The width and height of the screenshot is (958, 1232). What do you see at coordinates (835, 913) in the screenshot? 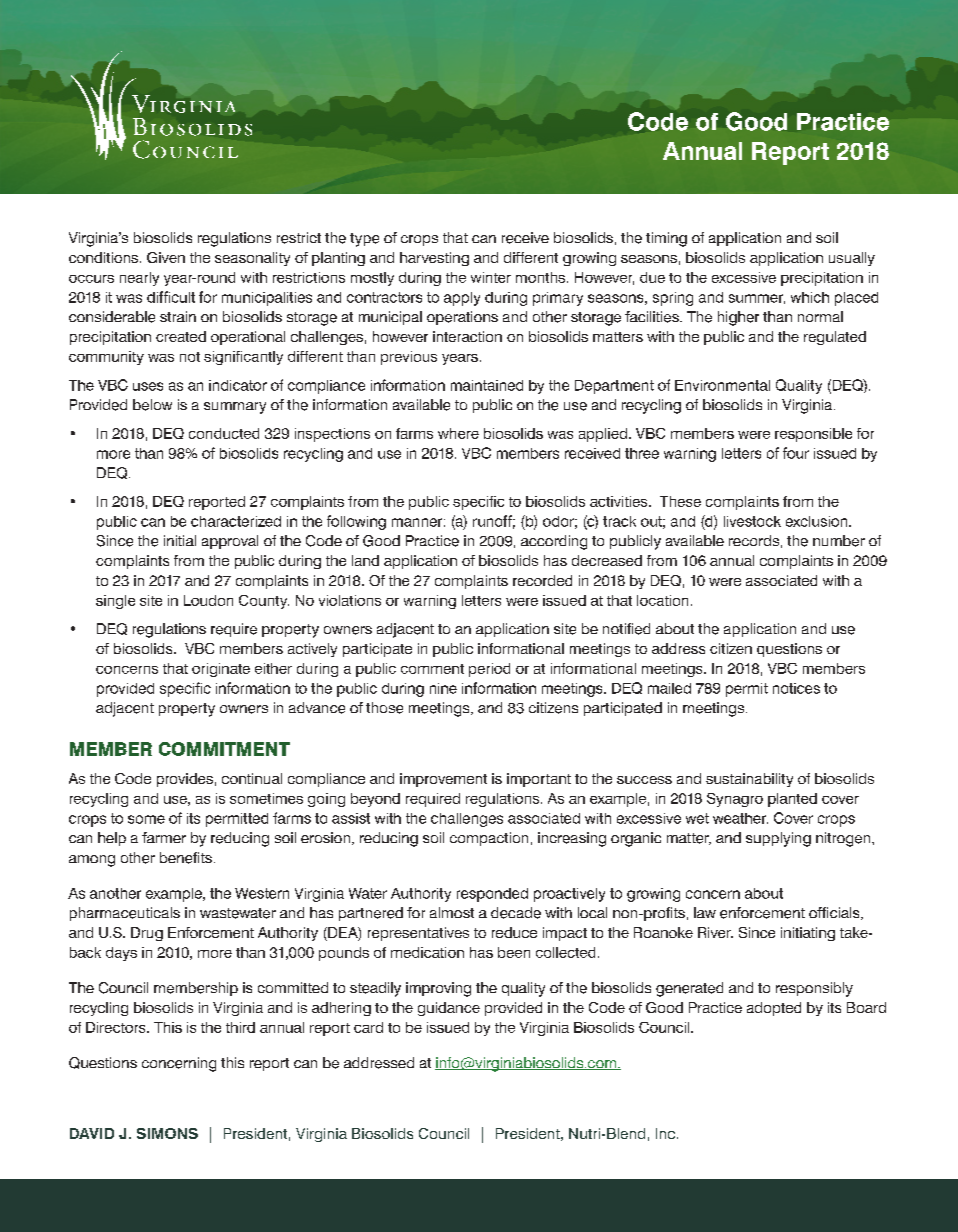
I see `officials` at bounding box center [835, 913].
